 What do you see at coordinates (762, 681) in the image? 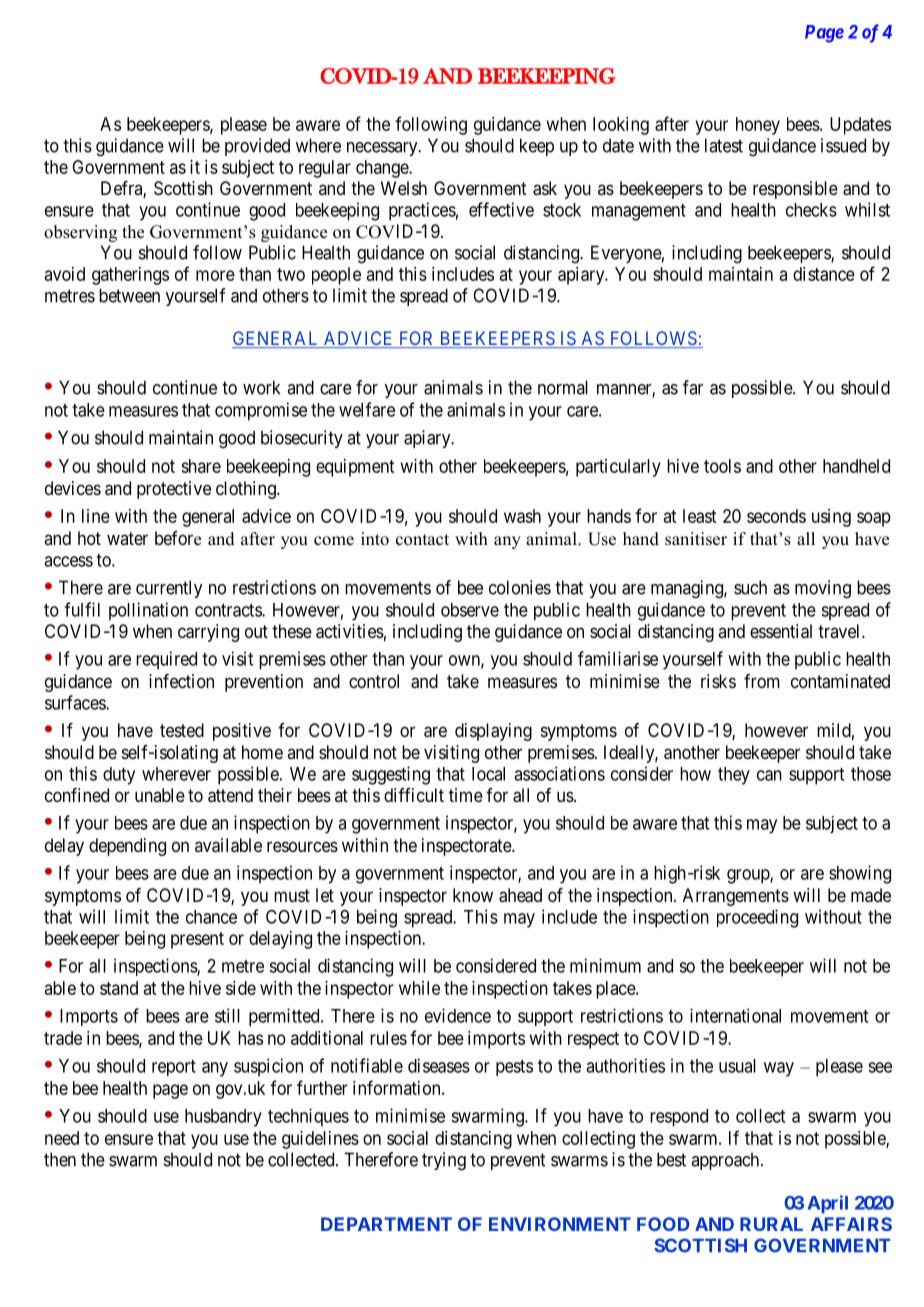
I see `from` at bounding box center [762, 681].
